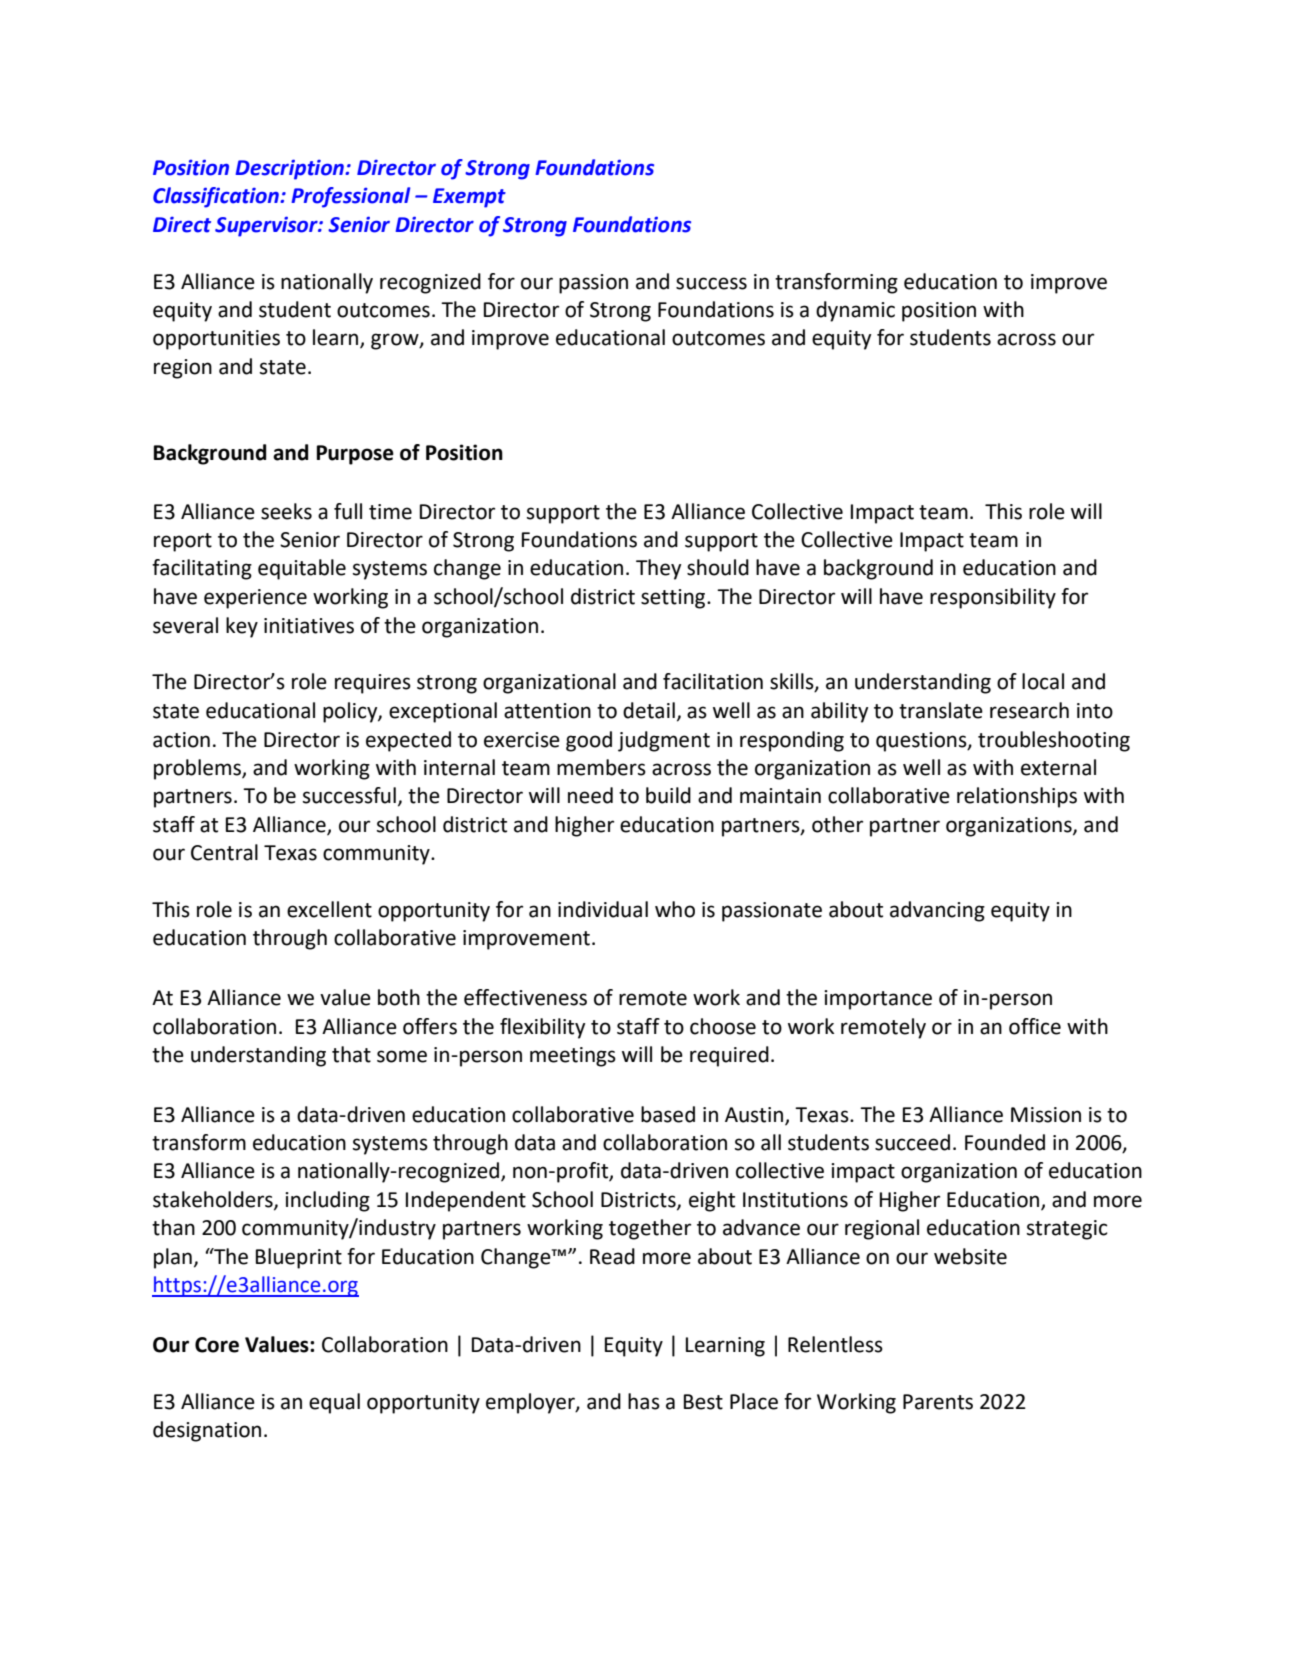 This document has width=1297, height=1678. Describe the element at coordinates (334, 1403) in the document. I see `equal` at that location.
